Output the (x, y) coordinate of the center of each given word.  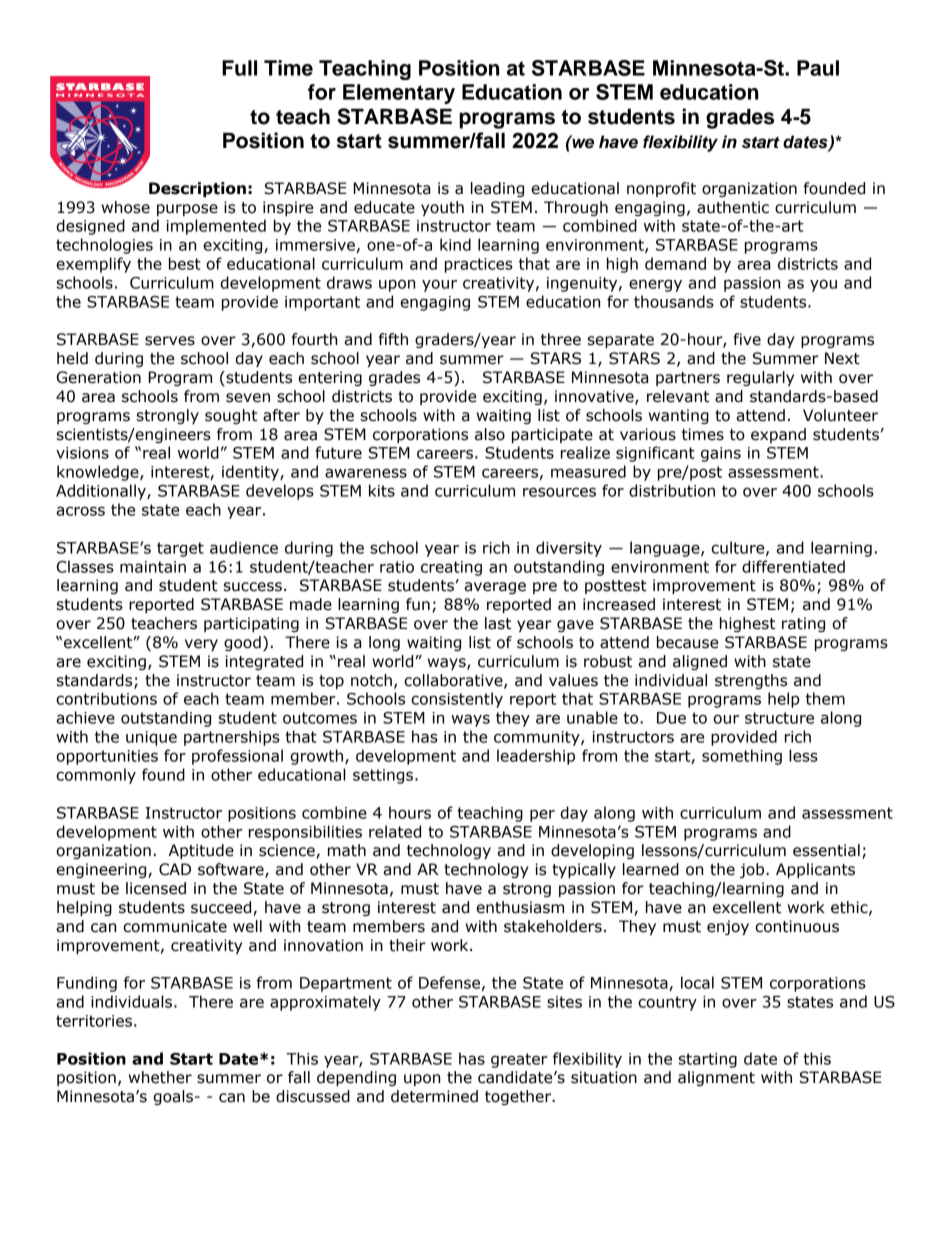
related (395, 831)
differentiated (793, 566)
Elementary (399, 94)
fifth (393, 339)
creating (451, 568)
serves (170, 341)
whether (160, 1077)
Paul (818, 68)
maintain (153, 567)
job (753, 870)
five (747, 339)
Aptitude (201, 851)
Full (239, 68)
